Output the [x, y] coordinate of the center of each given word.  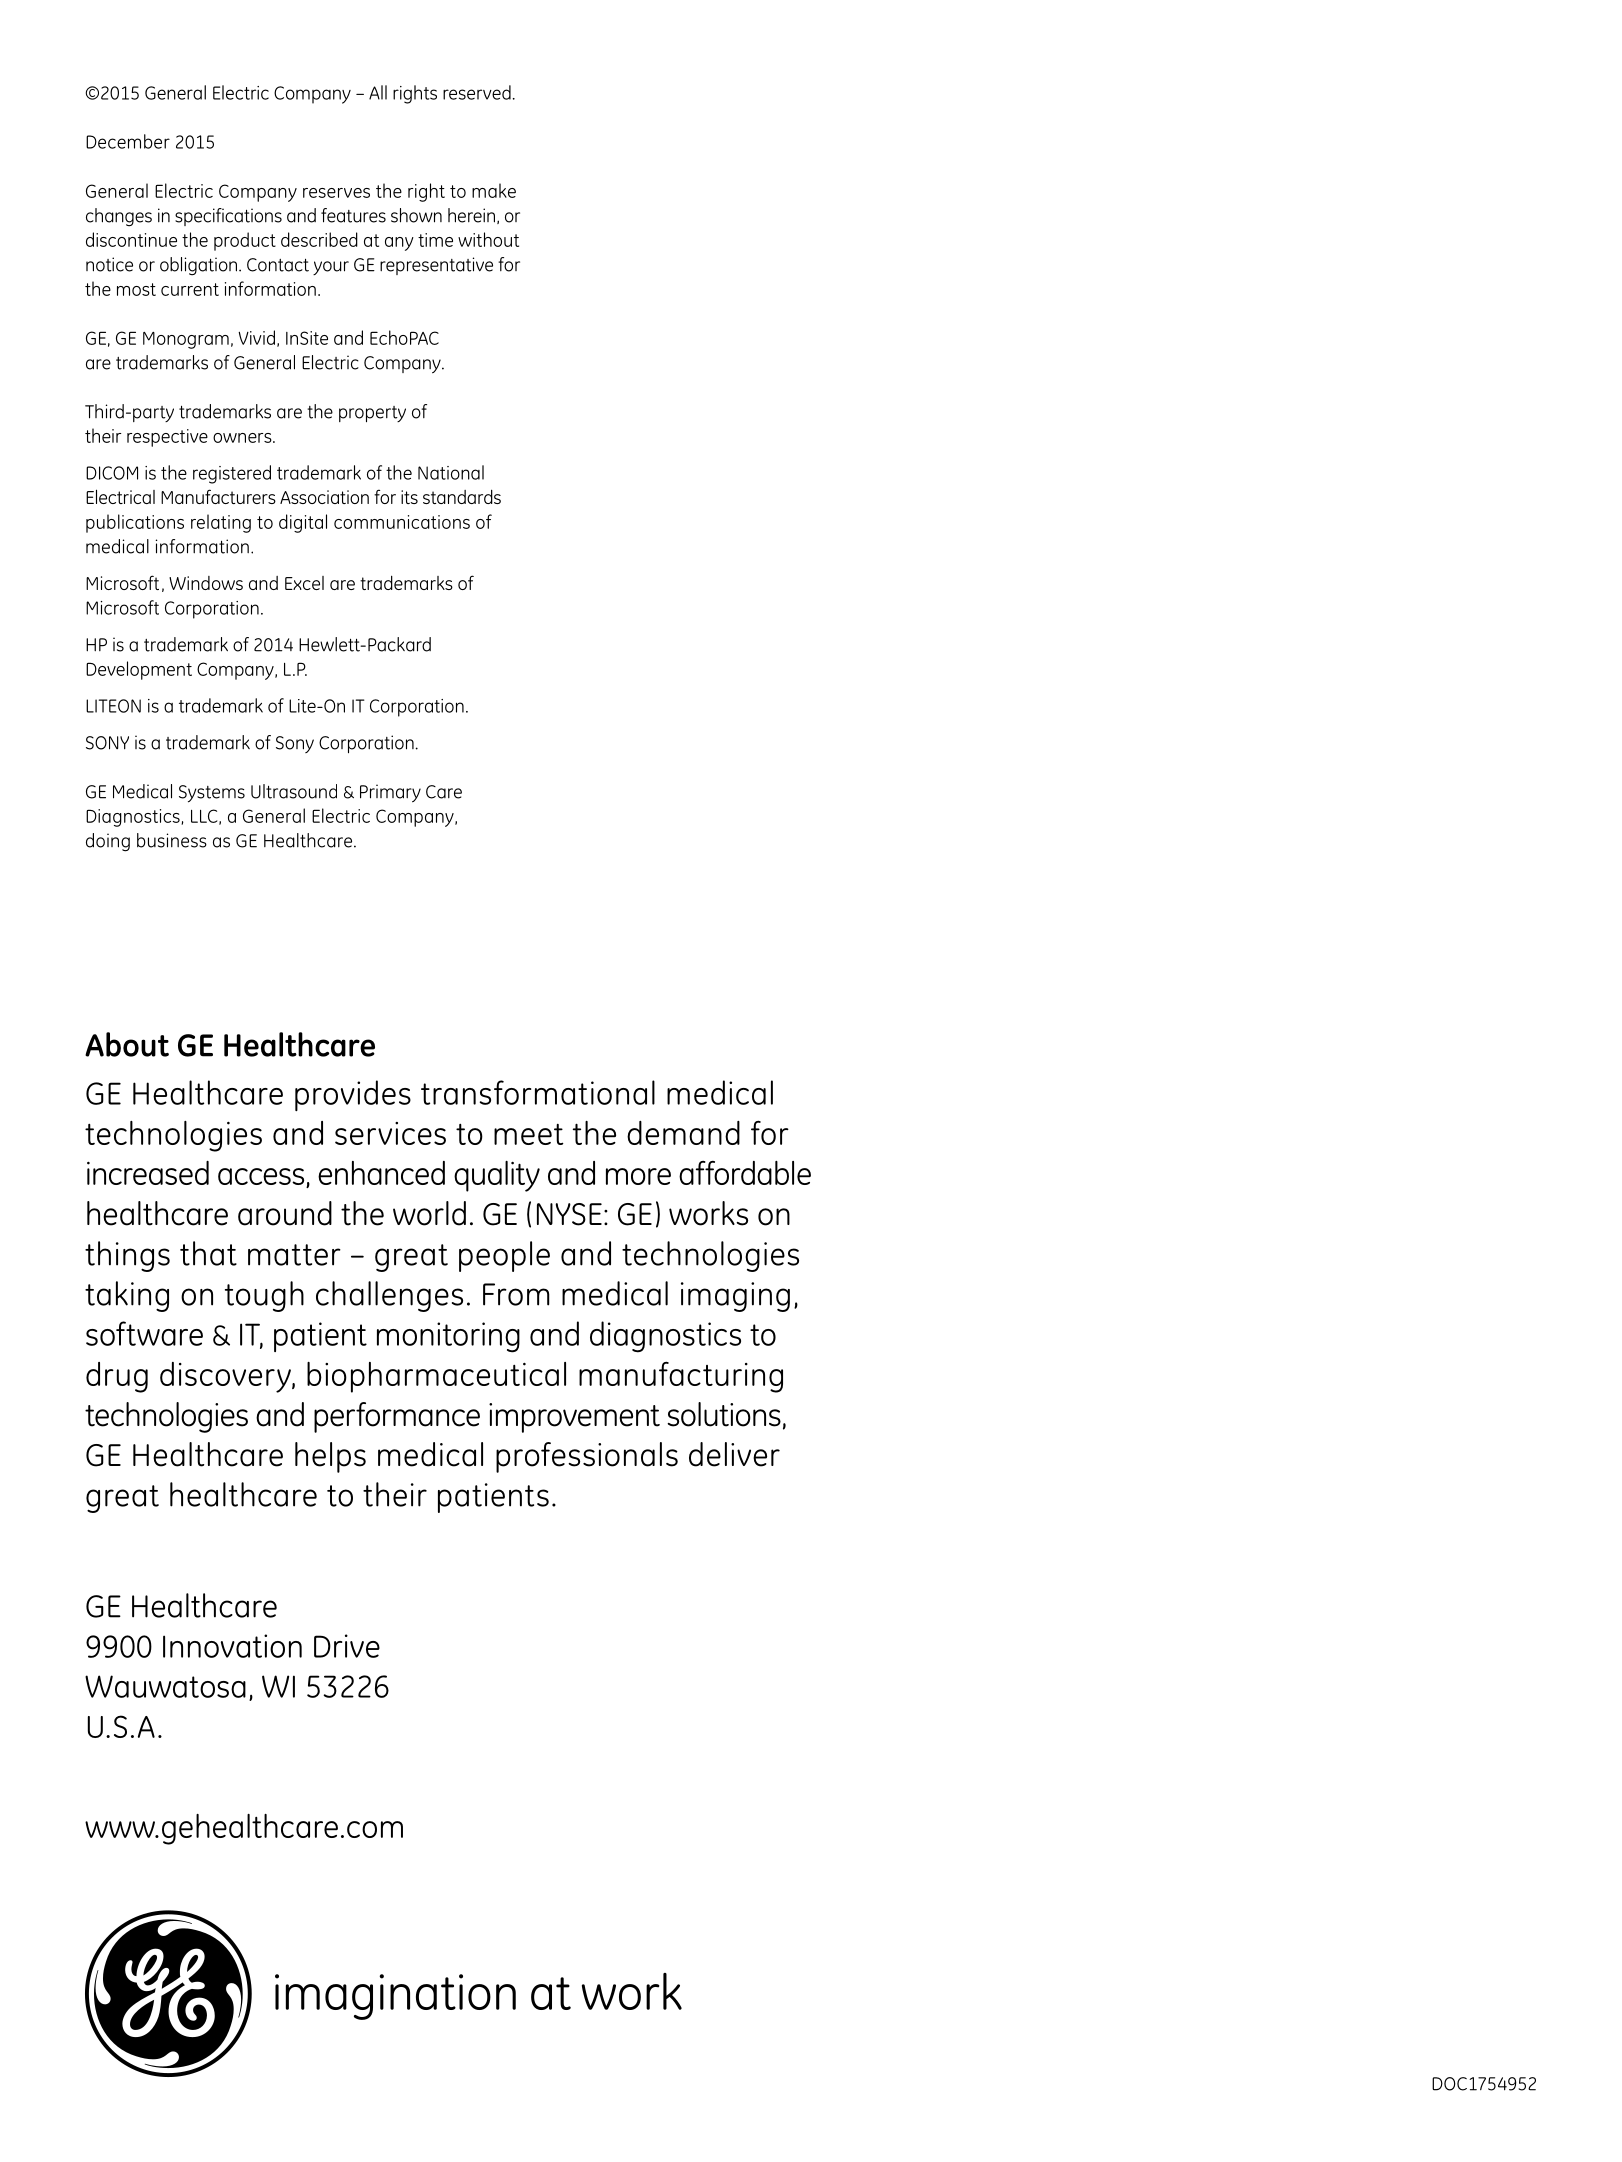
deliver [734, 1454]
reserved [477, 92]
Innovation [232, 1646]
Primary [390, 793]
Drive [347, 1646]
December [128, 141]
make [494, 190]
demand [683, 1133]
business [172, 840]
